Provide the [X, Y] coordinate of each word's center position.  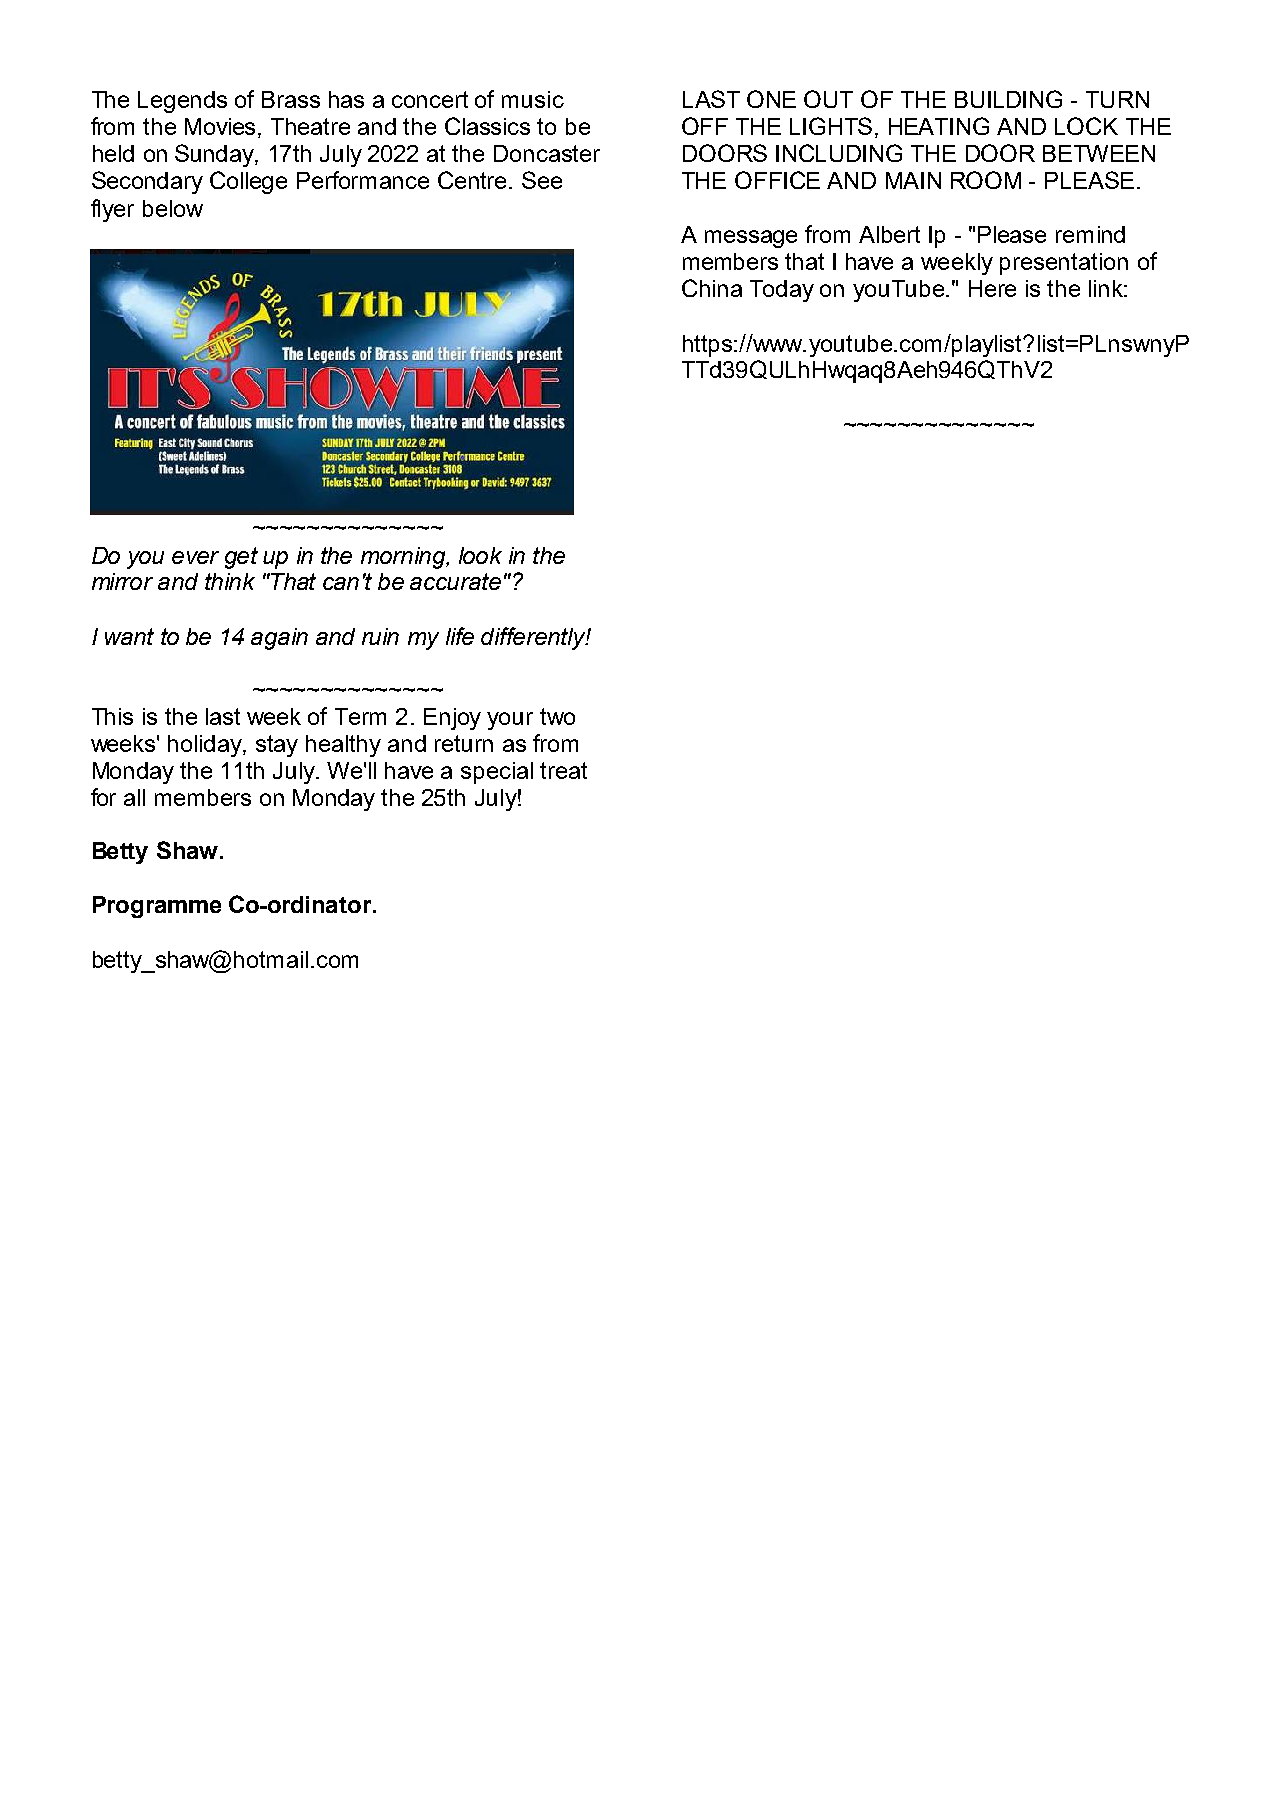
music [533, 99]
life [460, 636]
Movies [222, 128]
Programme [157, 907]
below [173, 208]
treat [563, 770]
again [279, 639]
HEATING [939, 126]
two [557, 716]
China [712, 288]
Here [992, 288]
